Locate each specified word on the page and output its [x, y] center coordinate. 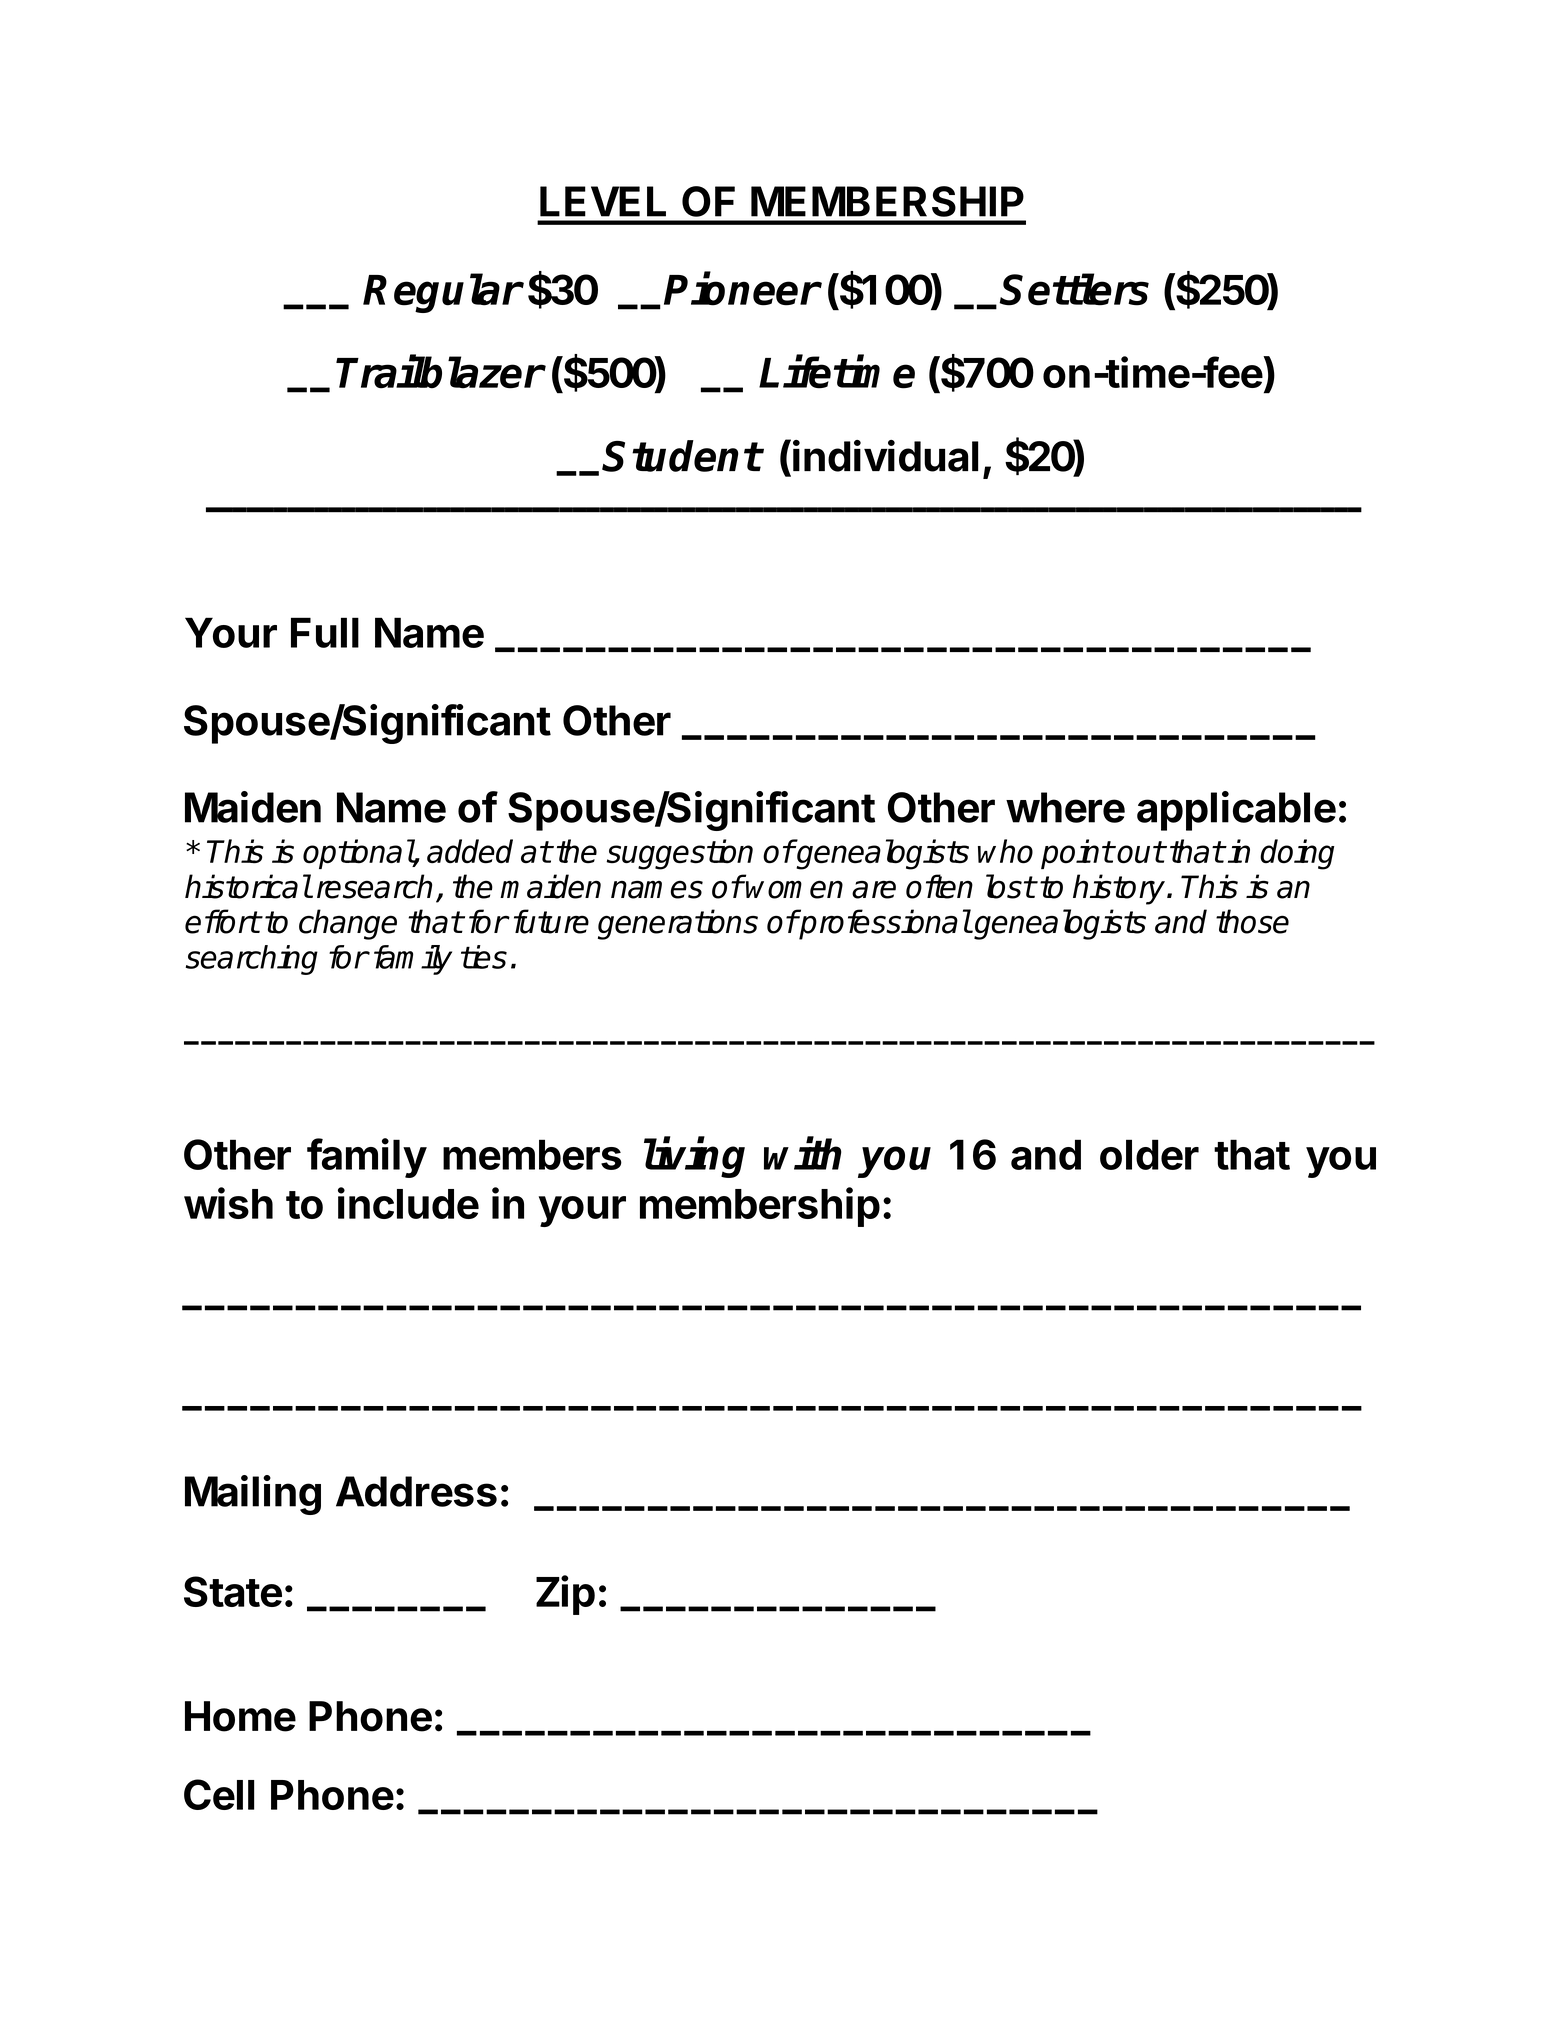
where [1065, 807]
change [348, 924]
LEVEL [603, 201]
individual [886, 456]
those [1252, 921]
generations [678, 924]
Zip [565, 1595]
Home [240, 1716]
